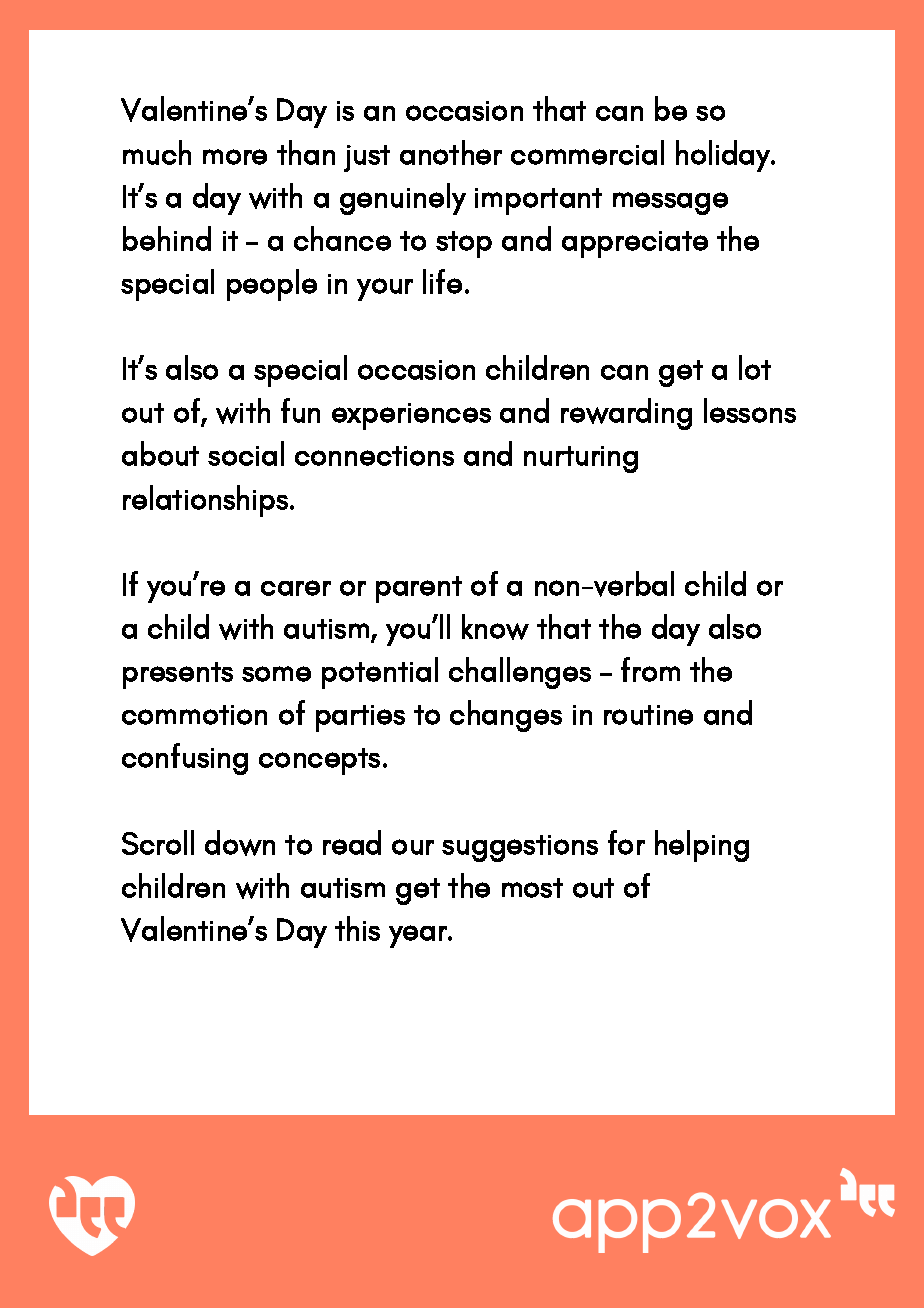  I want to click on down, so click(240, 843).
